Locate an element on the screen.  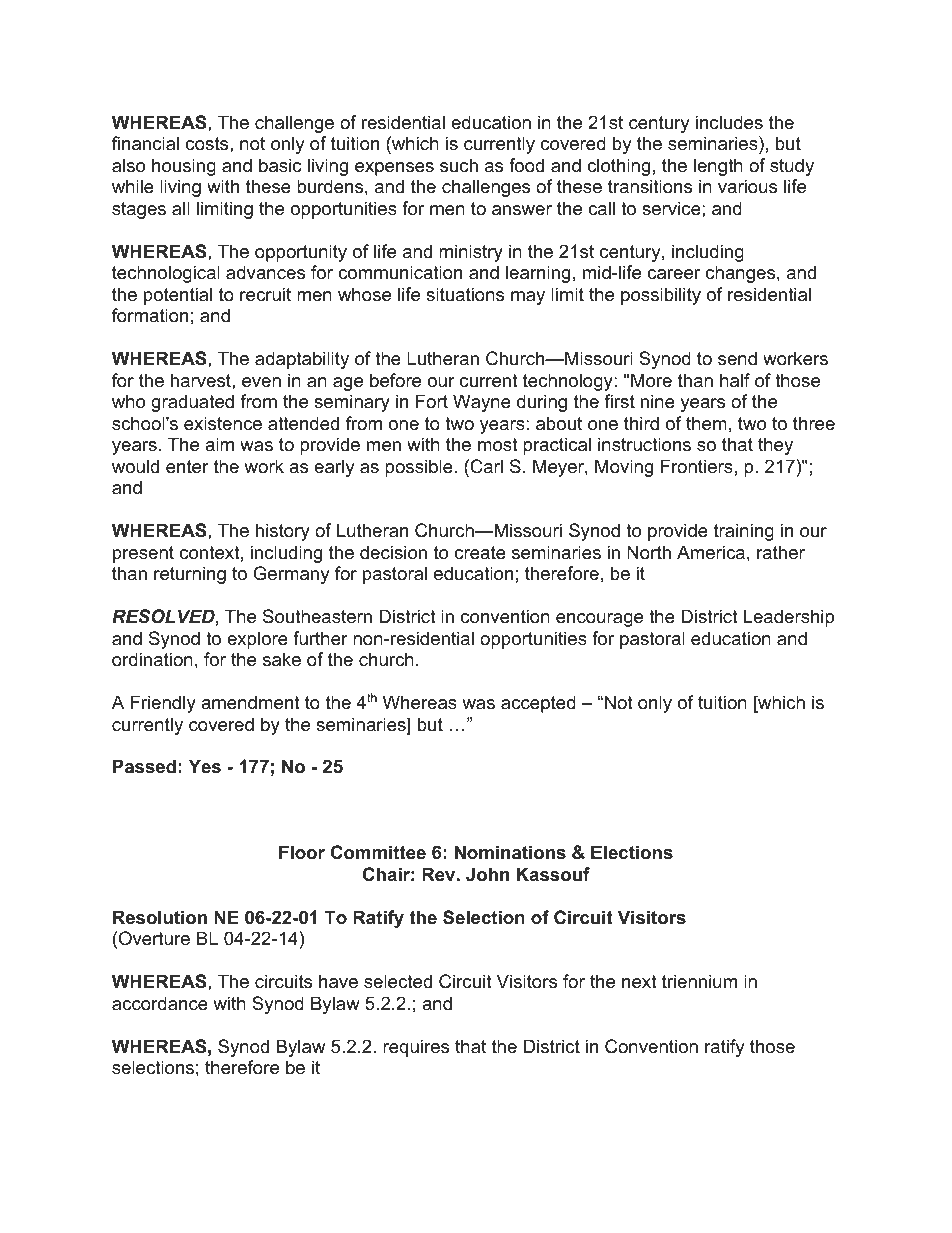
costs is located at coordinates (208, 143).
